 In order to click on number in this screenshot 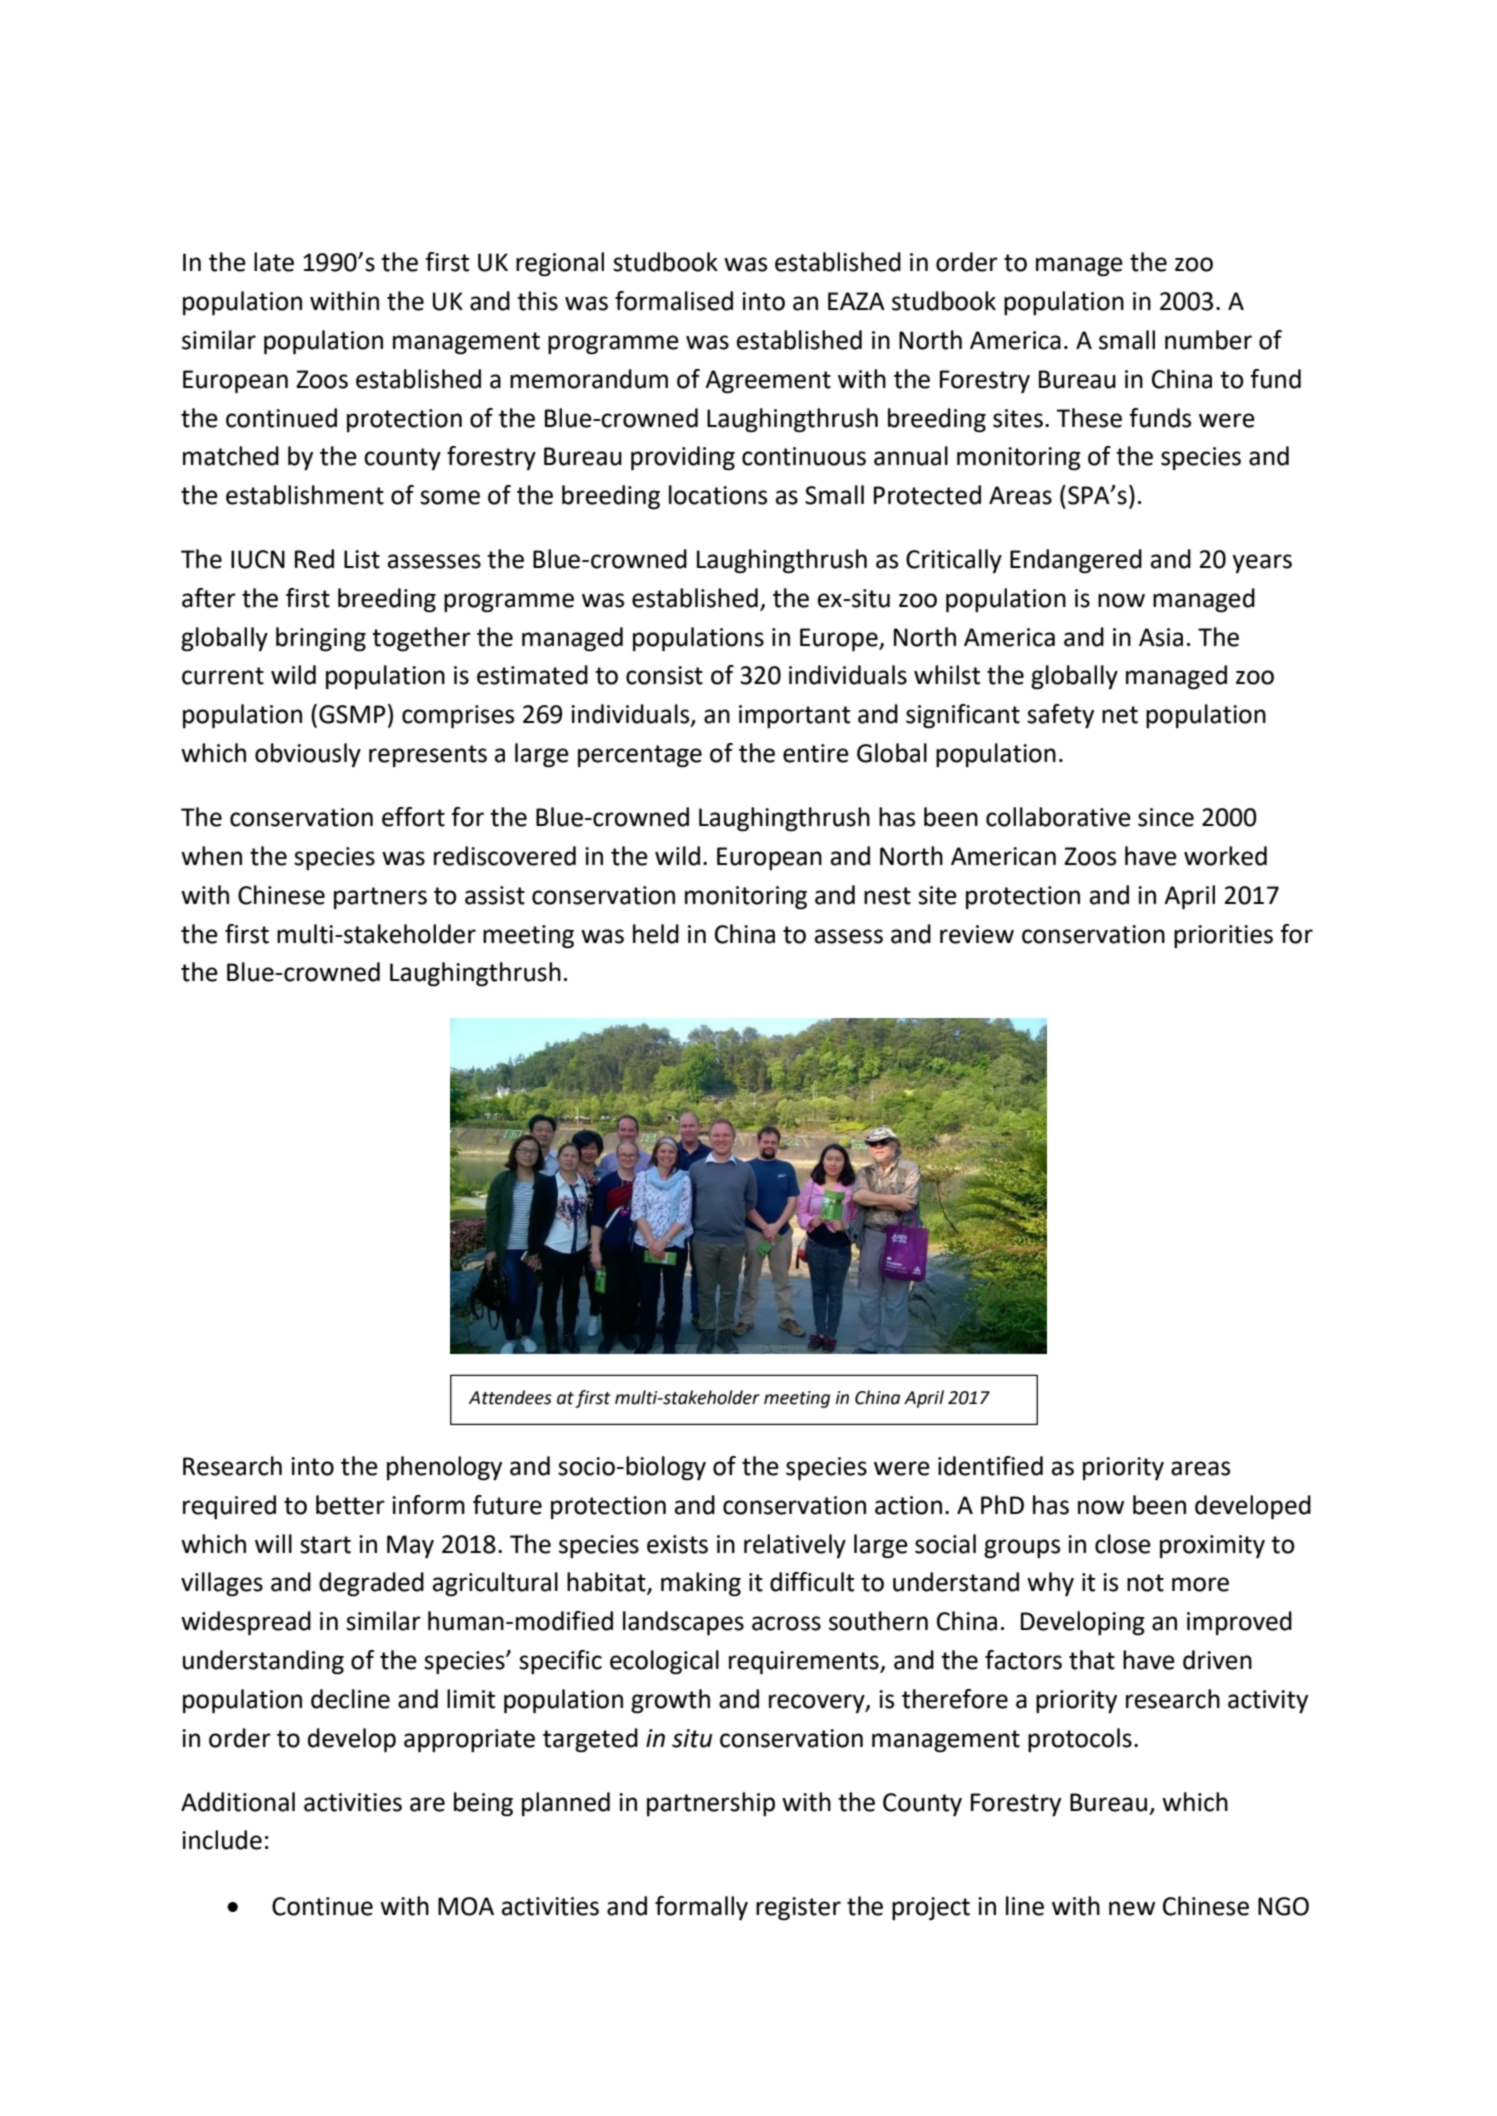, I will do `click(1208, 340)`.
